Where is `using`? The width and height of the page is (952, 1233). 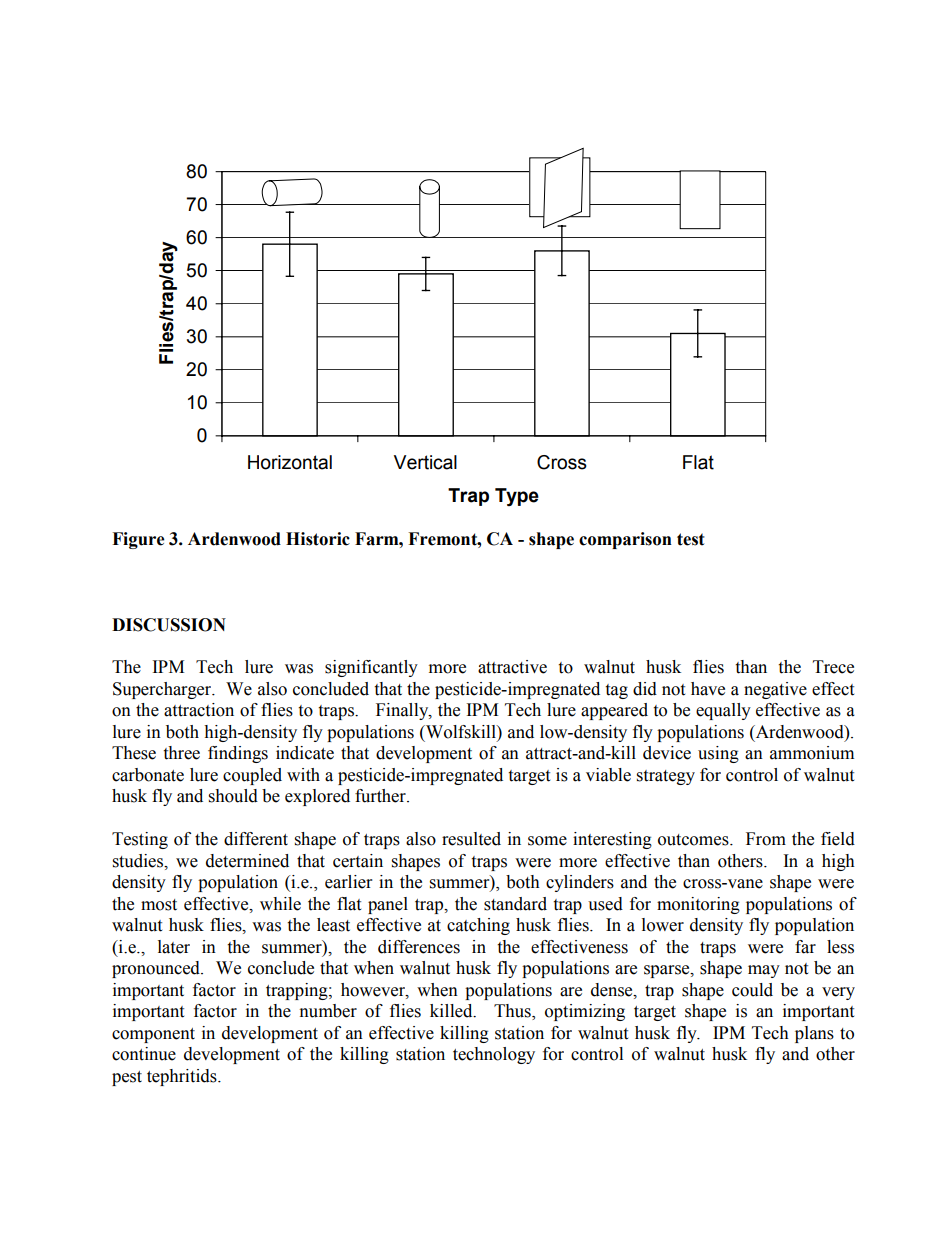 using is located at coordinates (718, 754).
